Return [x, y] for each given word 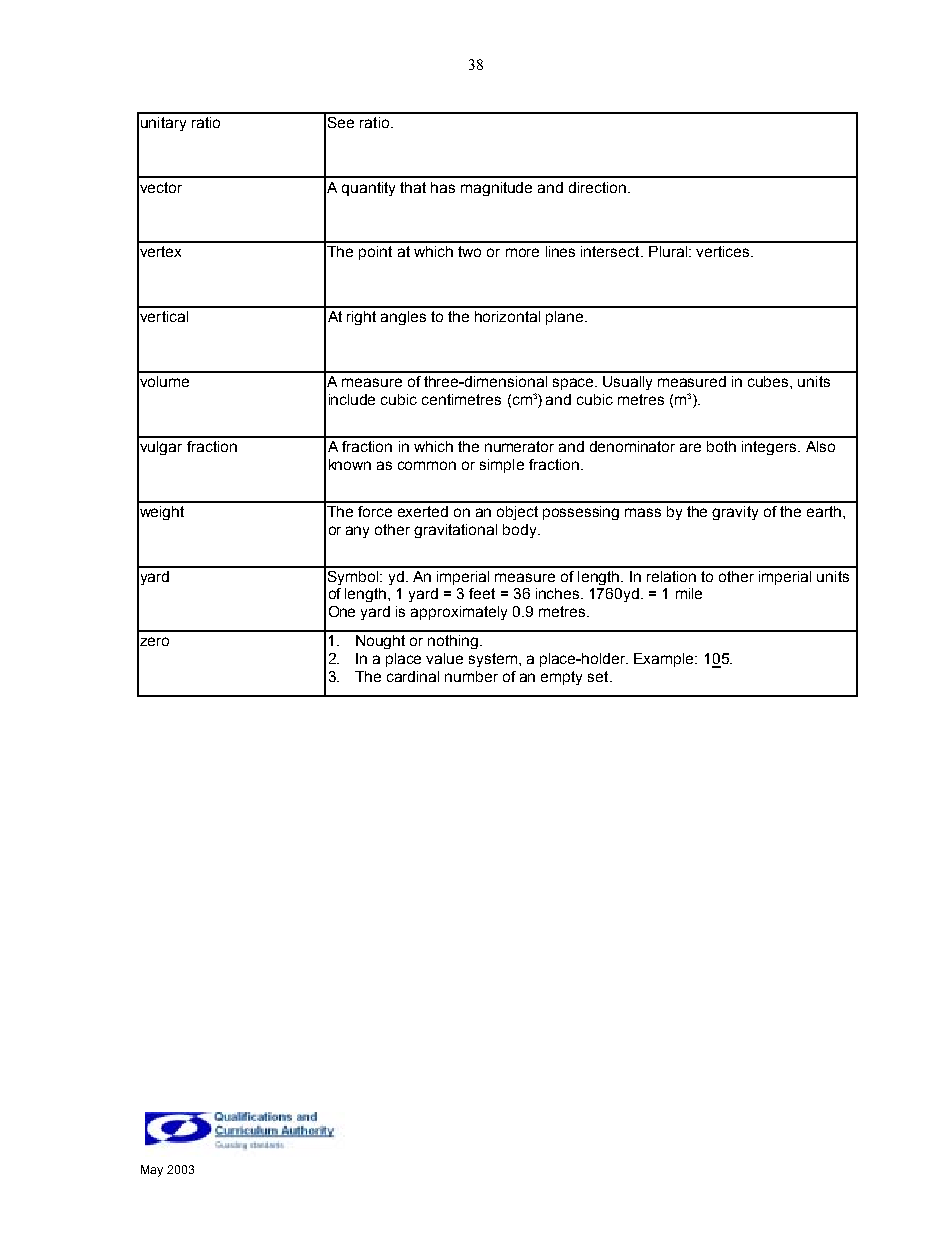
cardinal [413, 676]
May [152, 1171]
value [444, 658]
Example [665, 660]
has [443, 187]
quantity [368, 189]
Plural [668, 251]
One [342, 611]
